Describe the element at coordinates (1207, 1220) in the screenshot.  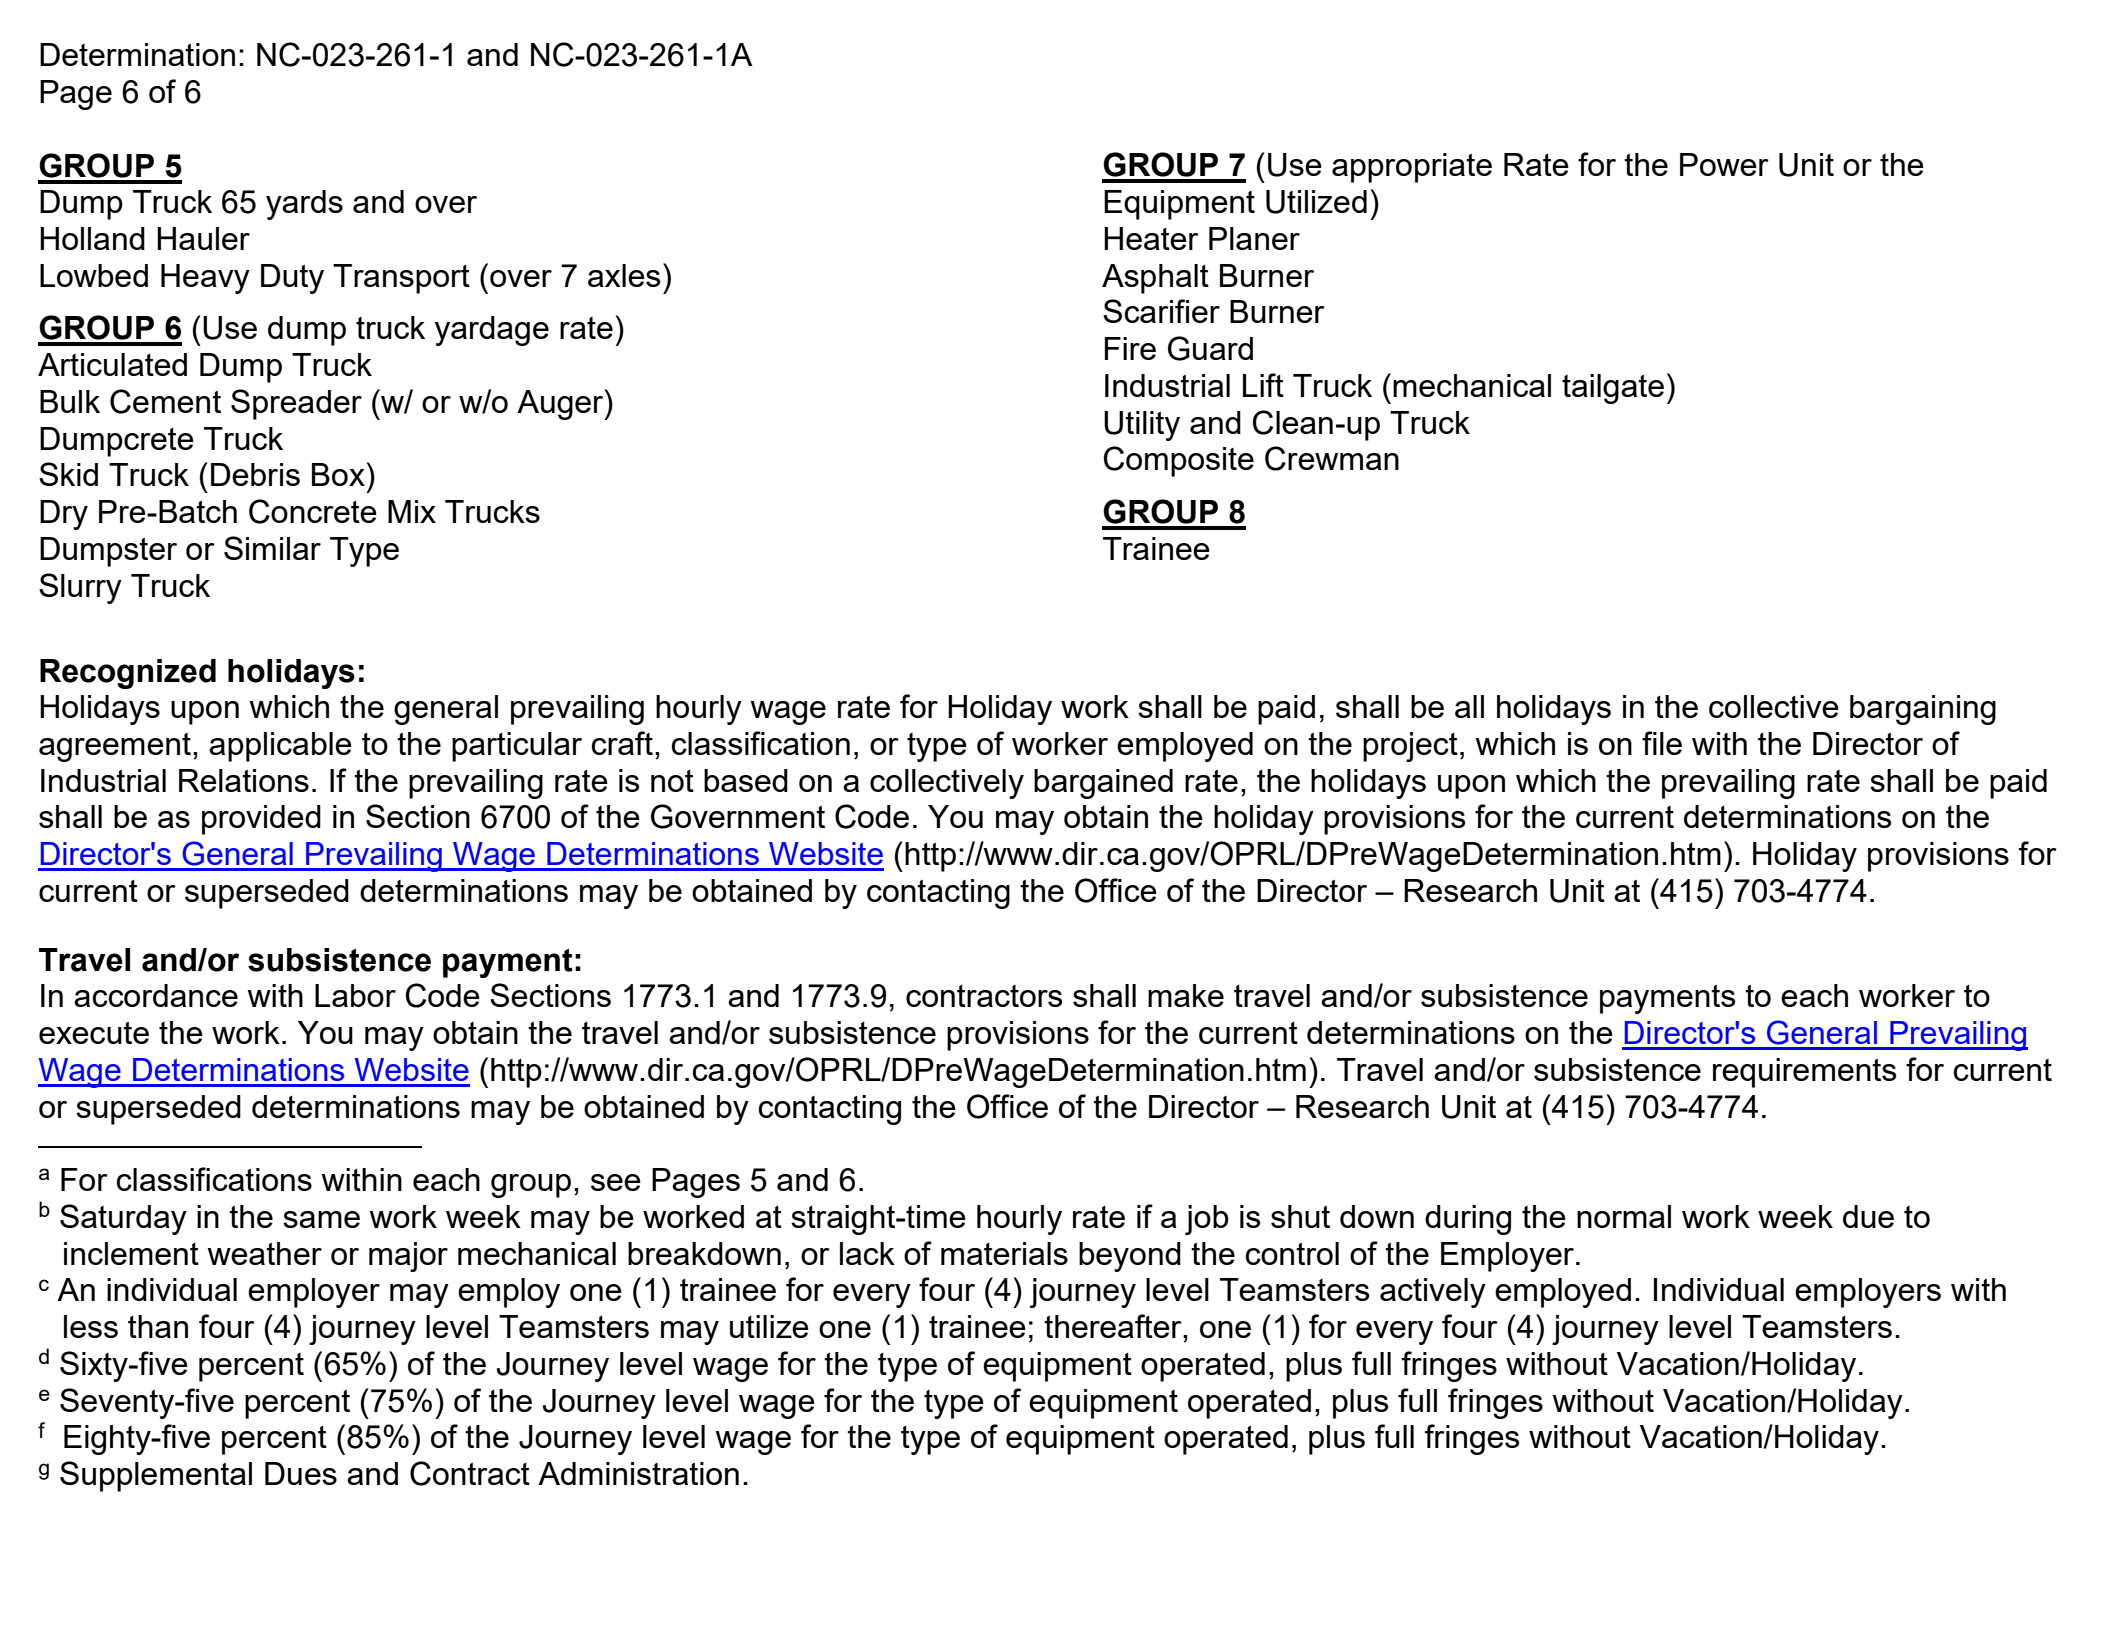
I see `job` at that location.
